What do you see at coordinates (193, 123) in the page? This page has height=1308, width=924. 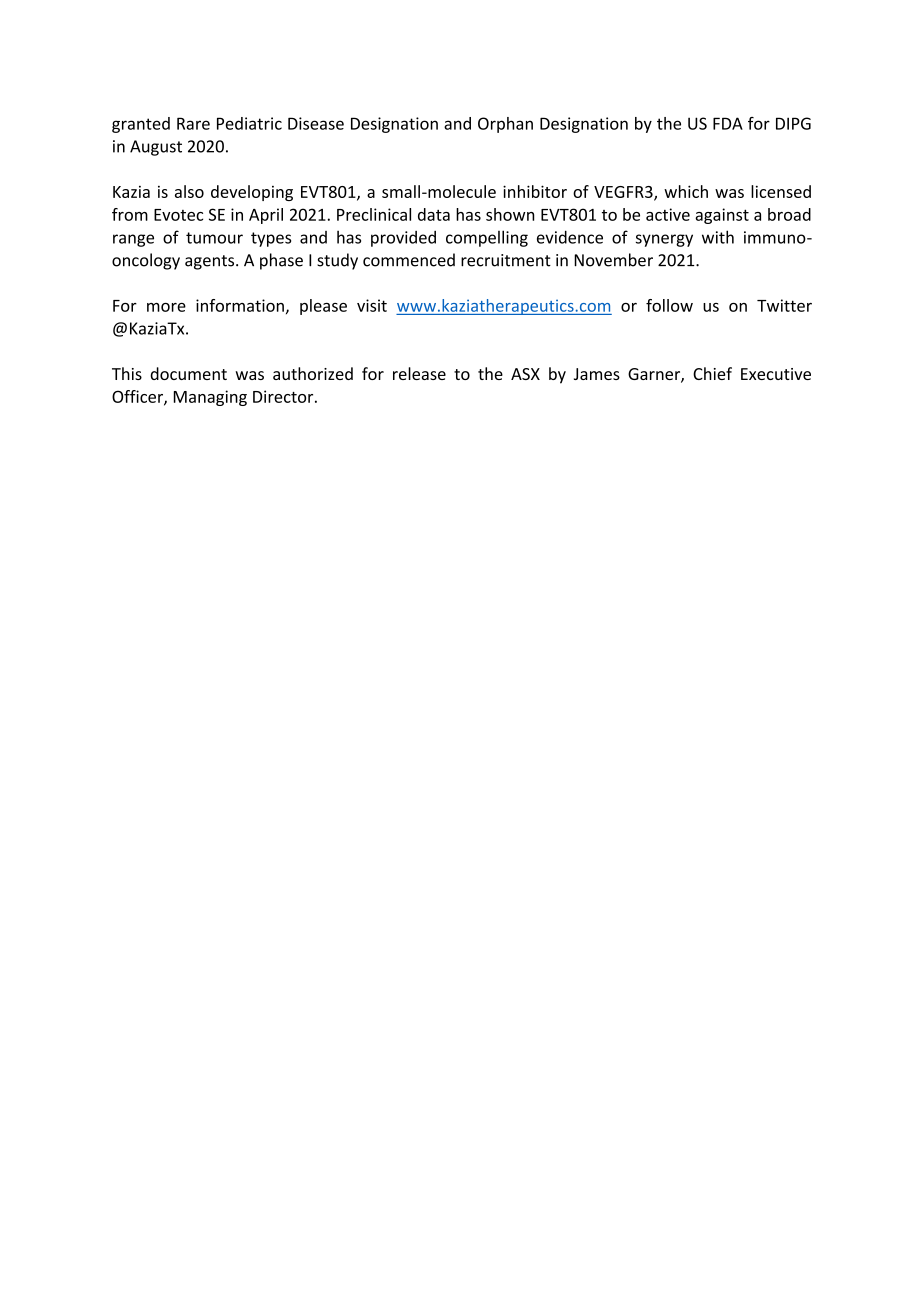 I see `Rare` at bounding box center [193, 123].
